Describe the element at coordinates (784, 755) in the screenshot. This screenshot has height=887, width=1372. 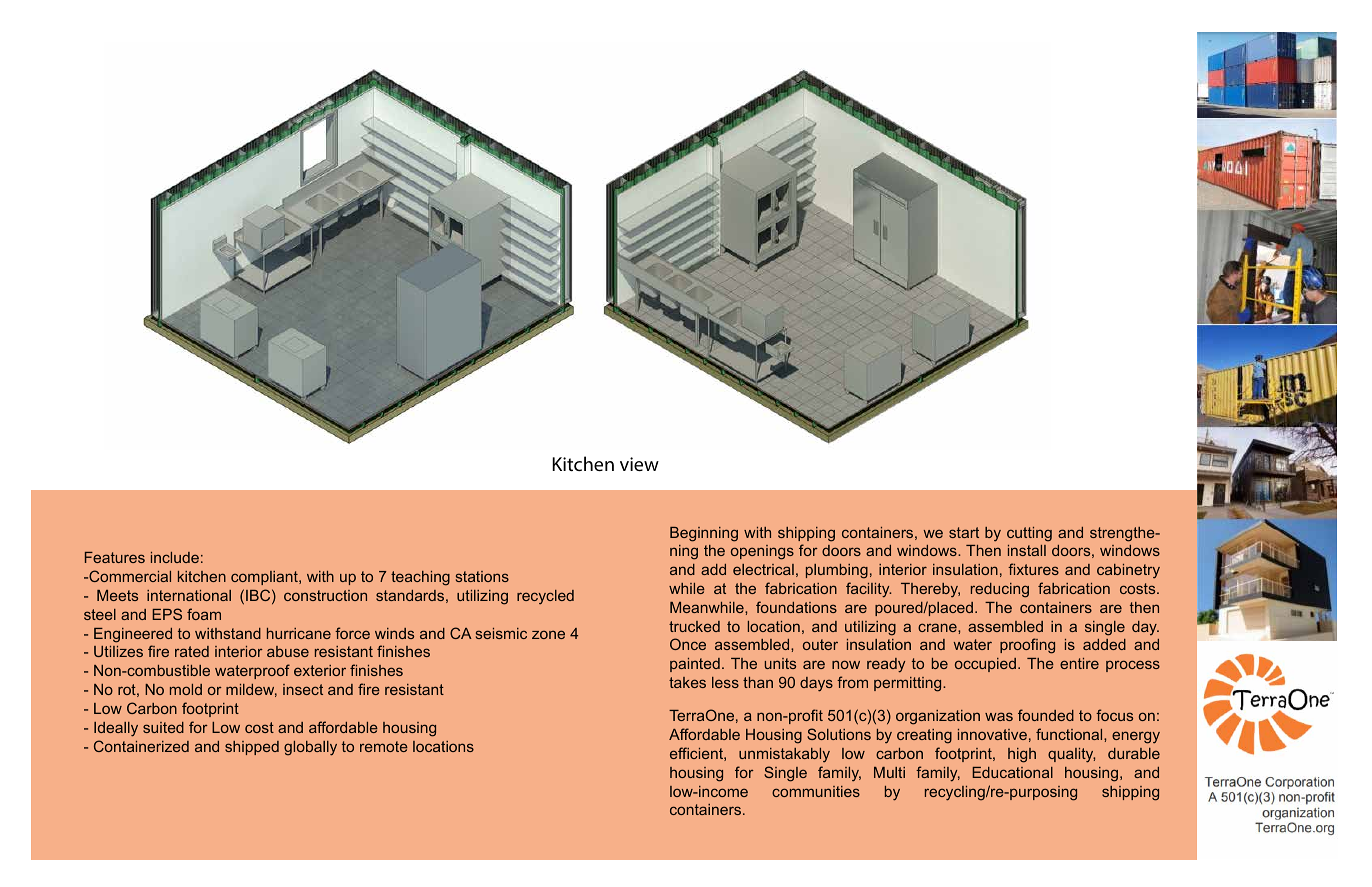
I see `unmistakably` at that location.
